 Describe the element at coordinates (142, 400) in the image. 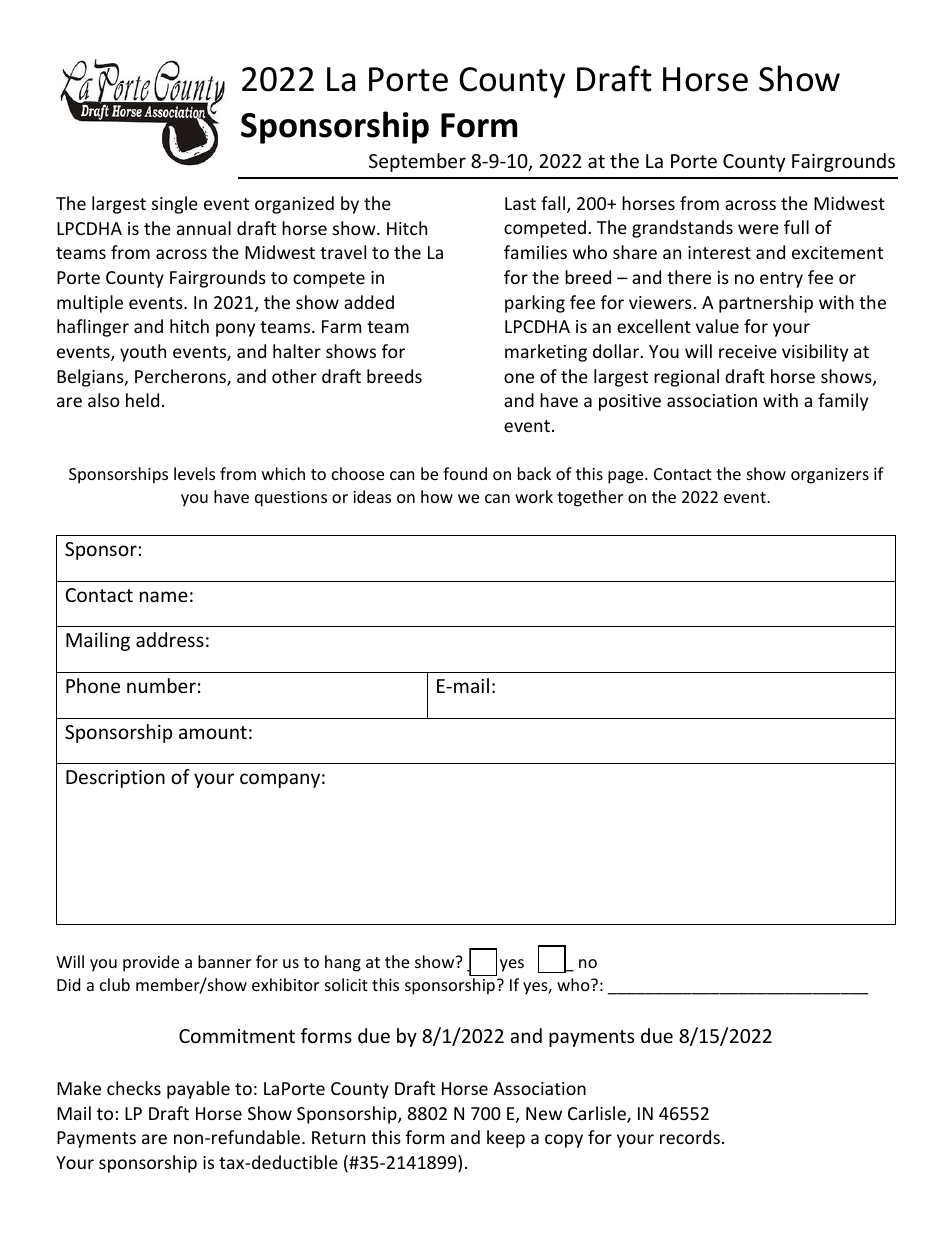

I see `held` at that location.
